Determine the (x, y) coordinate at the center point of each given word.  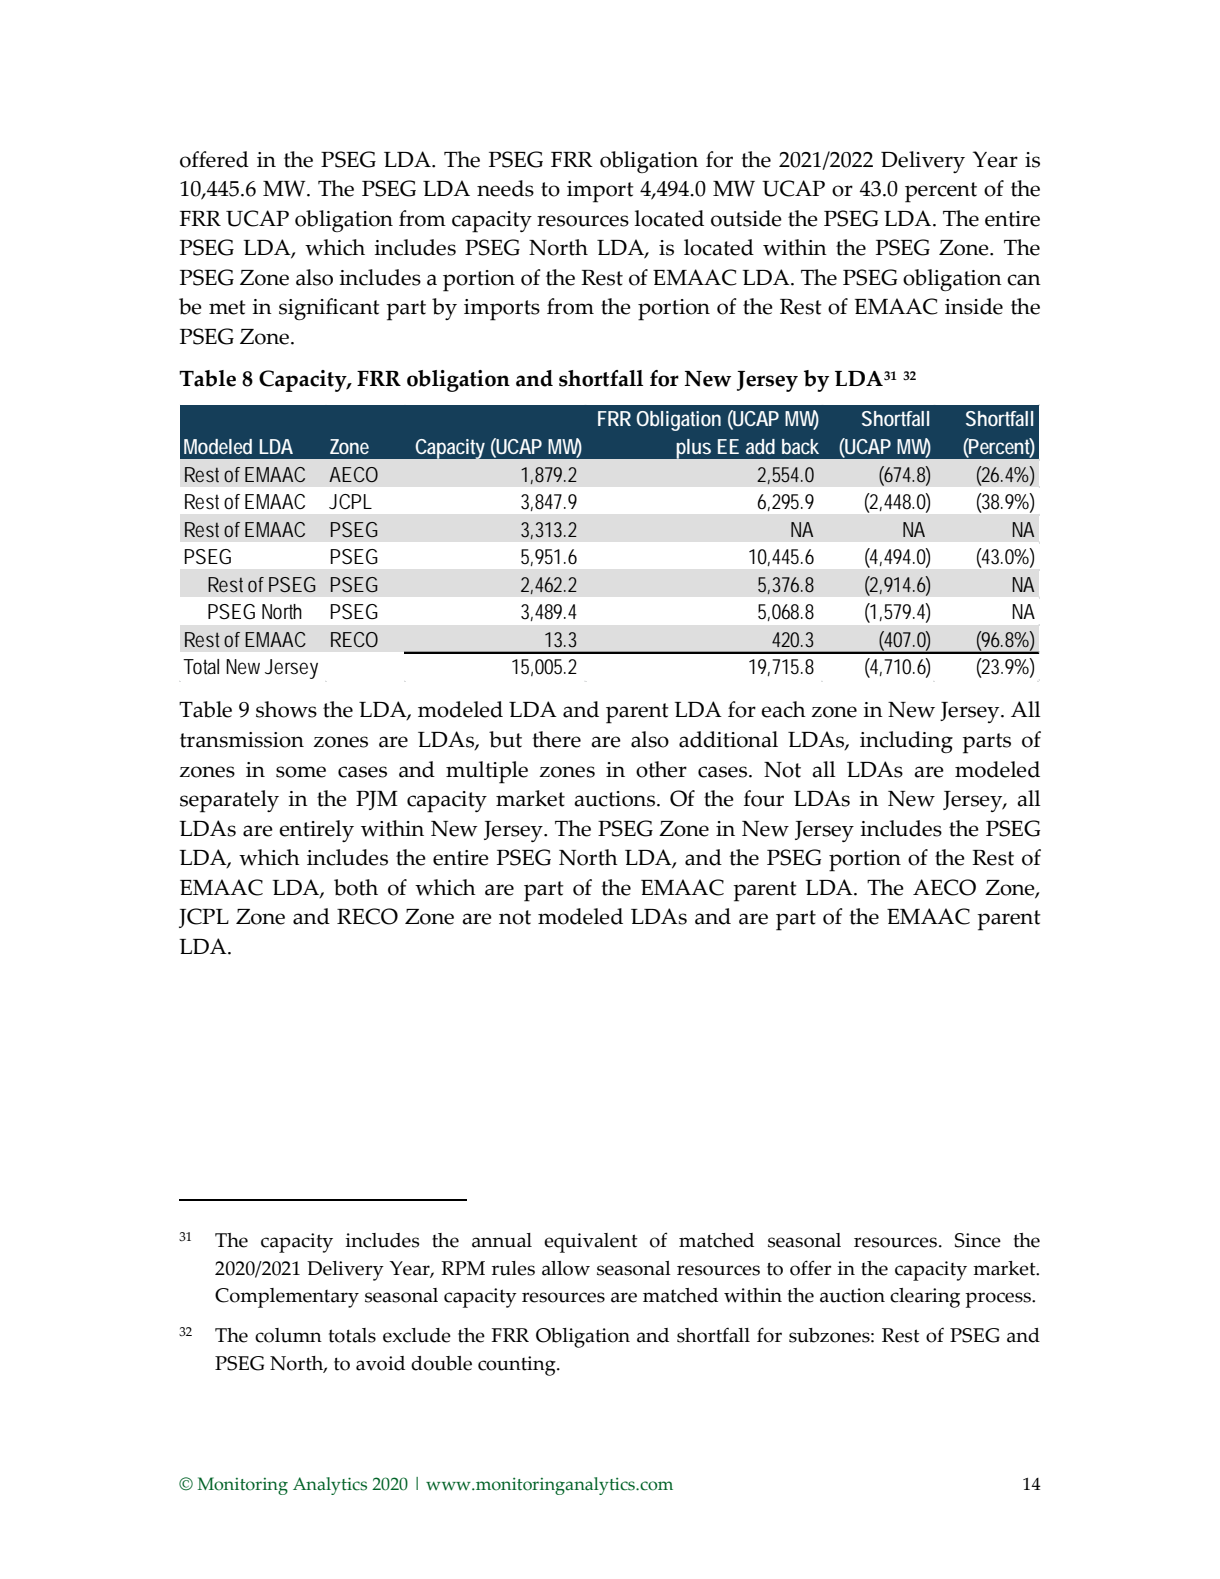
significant (329, 309)
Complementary (287, 1298)
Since (978, 1240)
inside (974, 306)
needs (505, 188)
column (288, 1335)
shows (286, 709)
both (356, 887)
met (227, 307)
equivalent (591, 1243)
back (800, 446)
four (764, 798)
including (906, 742)
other (661, 769)
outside (746, 218)
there (556, 739)
